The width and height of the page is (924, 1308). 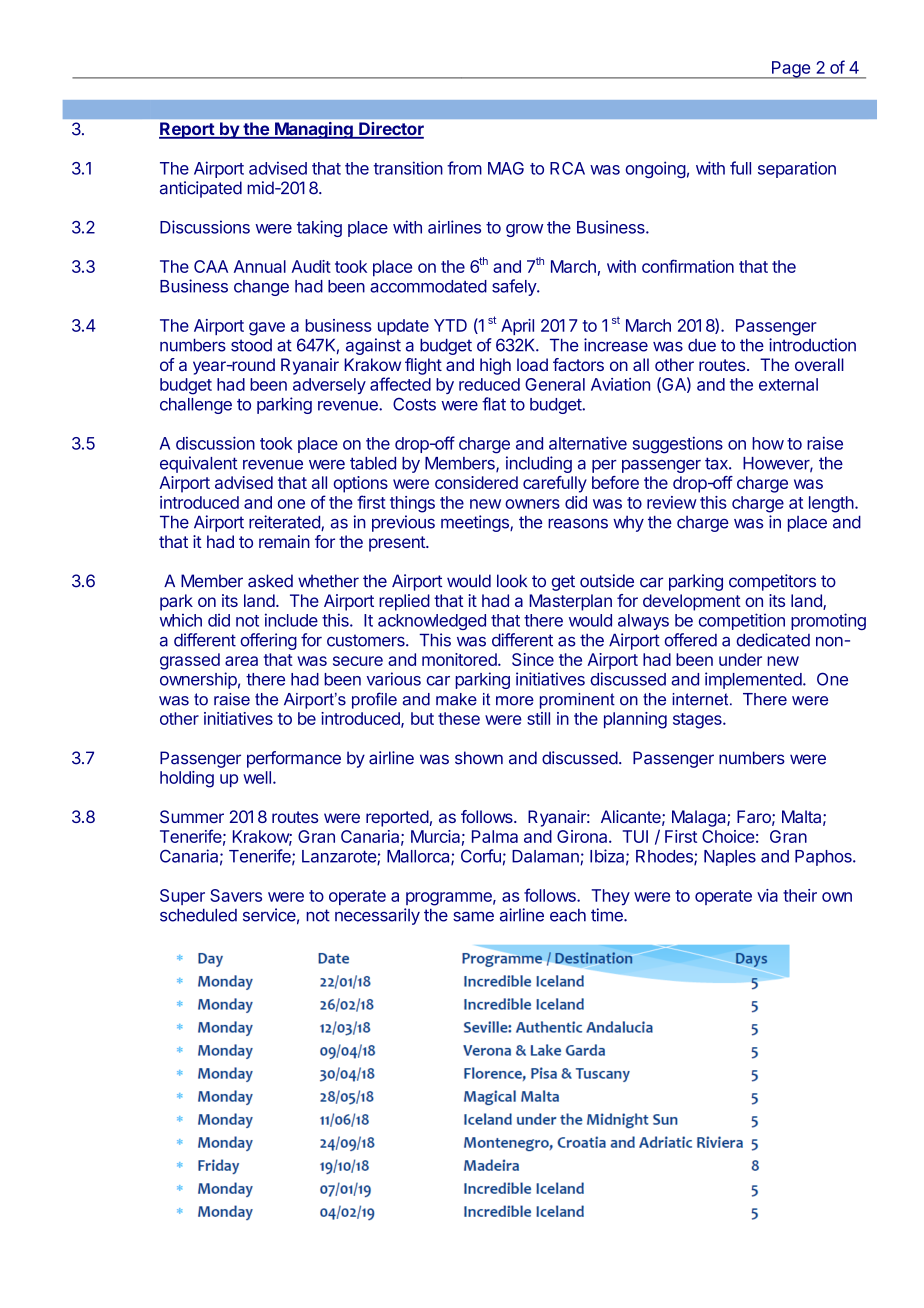 What do you see at coordinates (476, 482) in the page?
I see `considered` at bounding box center [476, 482].
